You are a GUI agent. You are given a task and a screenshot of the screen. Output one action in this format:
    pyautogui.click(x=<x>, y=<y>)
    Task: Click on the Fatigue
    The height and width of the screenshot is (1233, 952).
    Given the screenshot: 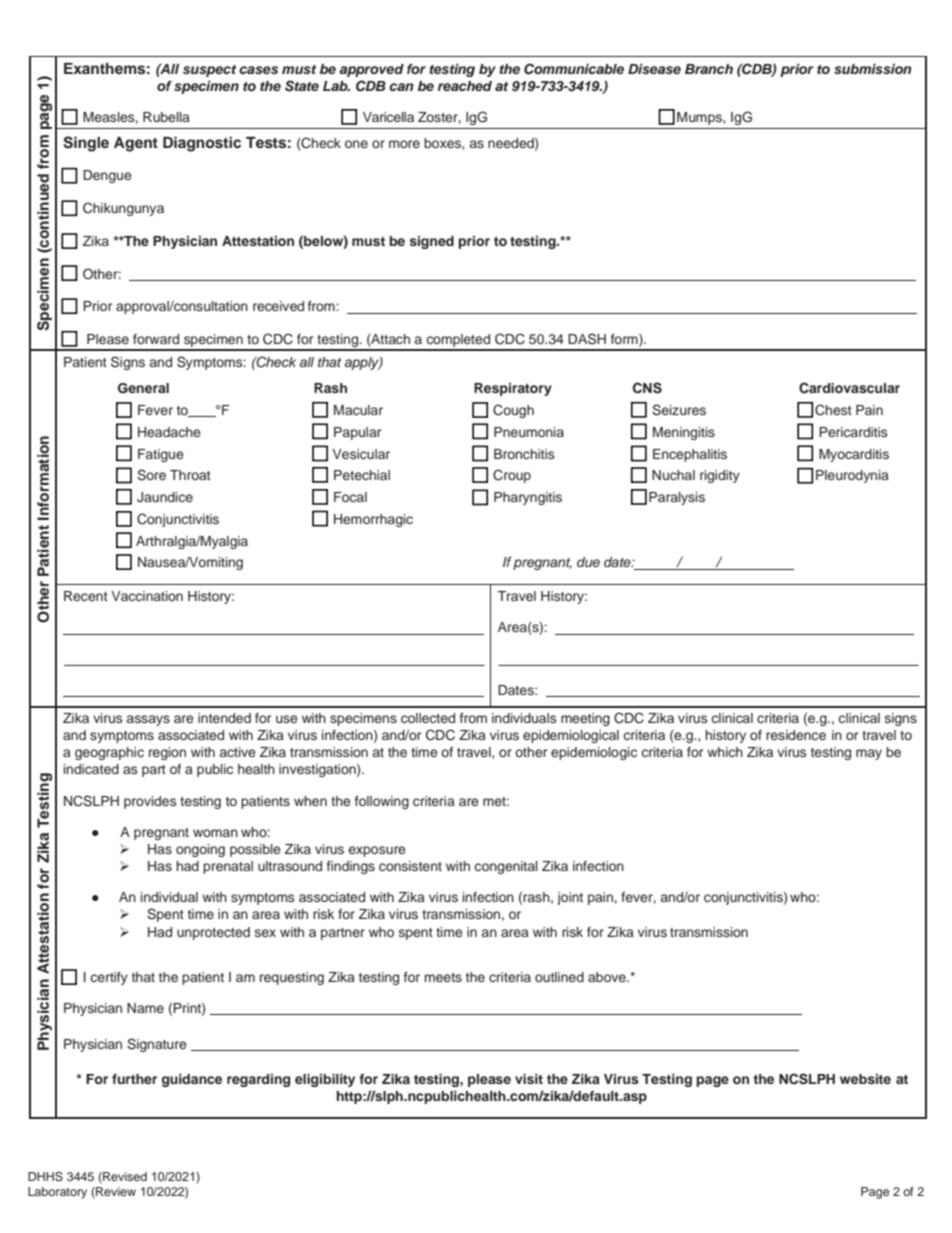 What is the action you would take?
    pyautogui.click(x=161, y=455)
